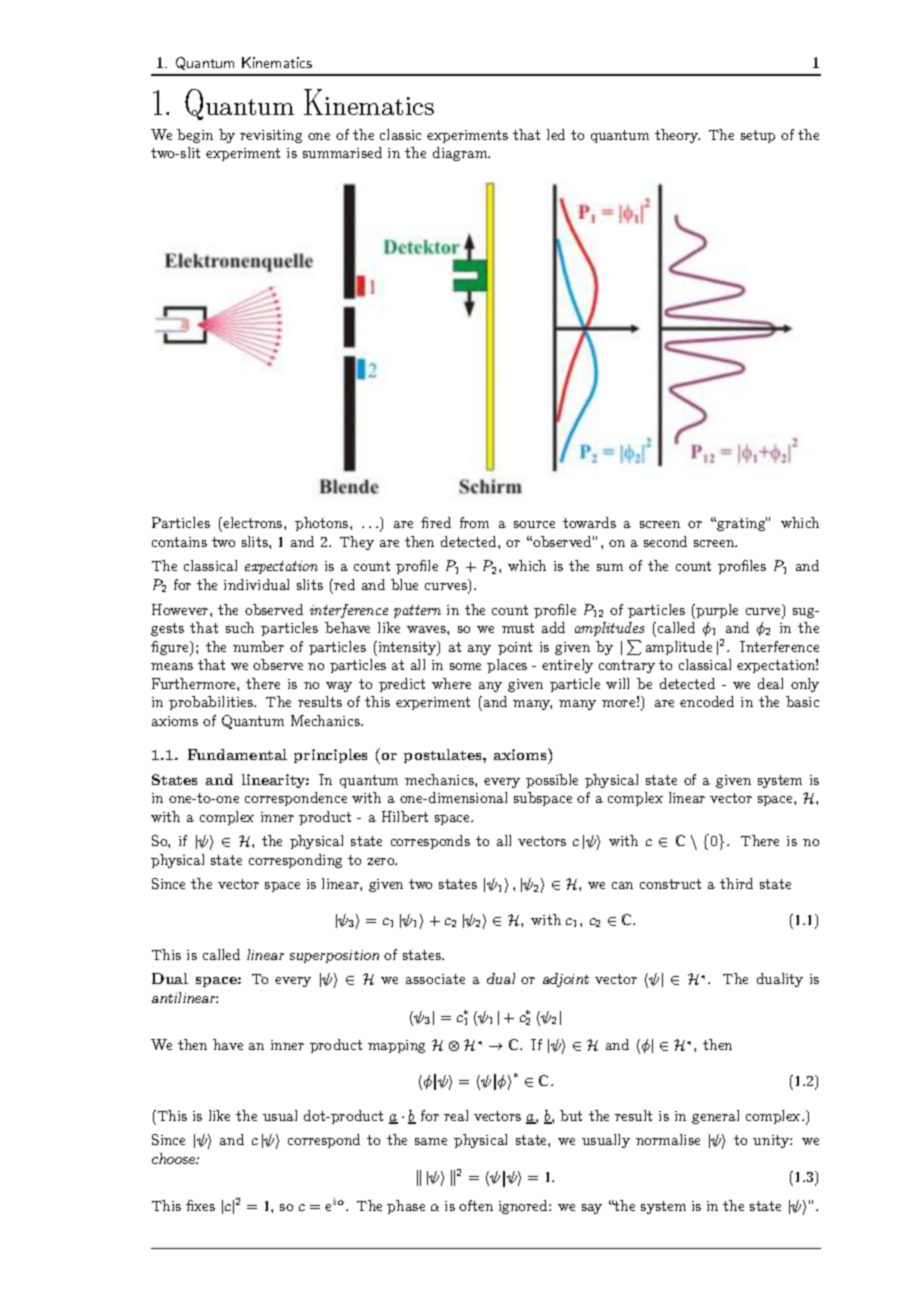  What do you see at coordinates (435, 979) in the screenshot?
I see `associate` at bounding box center [435, 979].
